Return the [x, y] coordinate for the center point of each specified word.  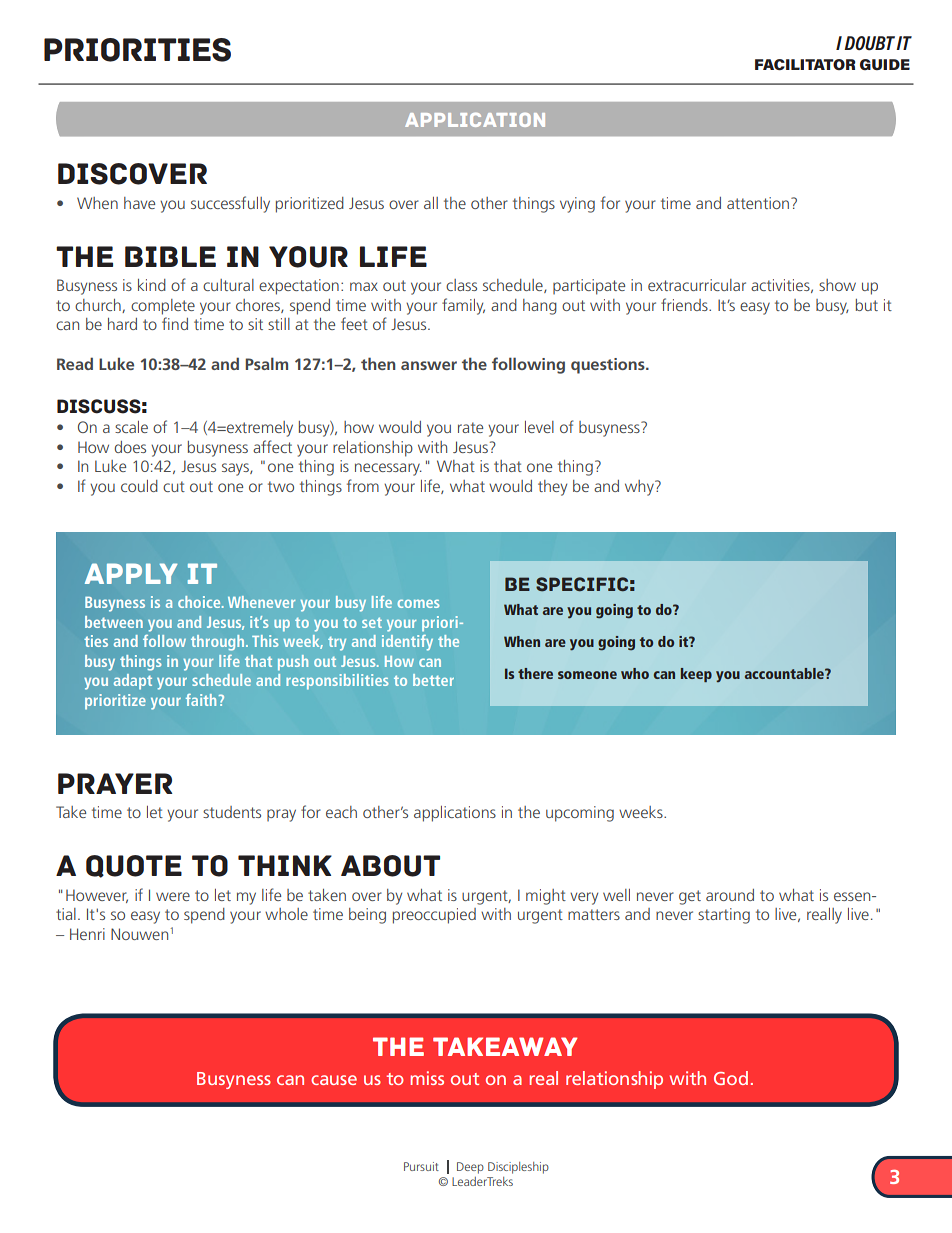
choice [200, 602]
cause [334, 1080]
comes [418, 603]
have [139, 203]
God [731, 1078]
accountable [785, 673]
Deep [470, 1168]
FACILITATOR [805, 64]
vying [577, 205]
